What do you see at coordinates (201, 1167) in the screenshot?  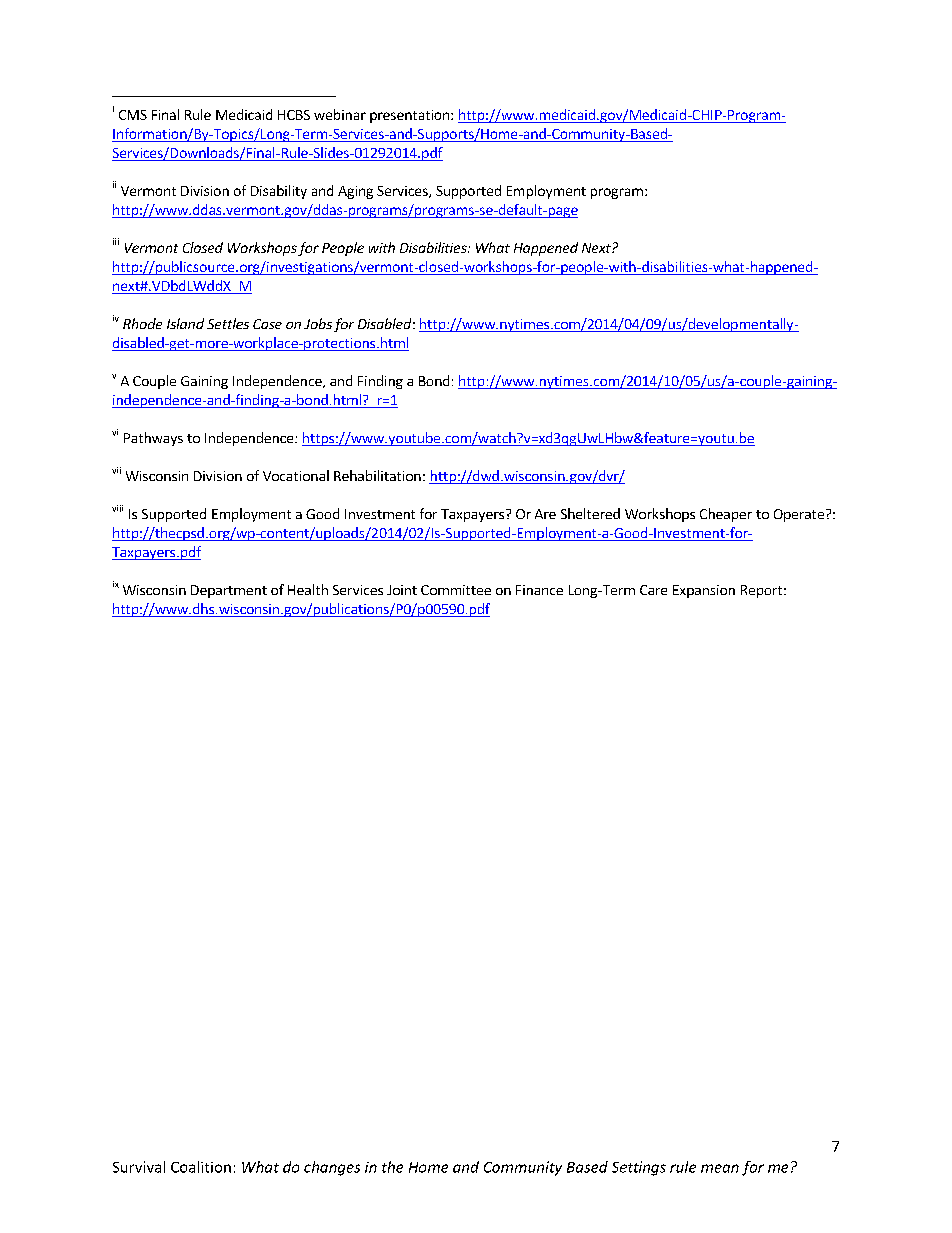 I see `Coalition` at bounding box center [201, 1167].
